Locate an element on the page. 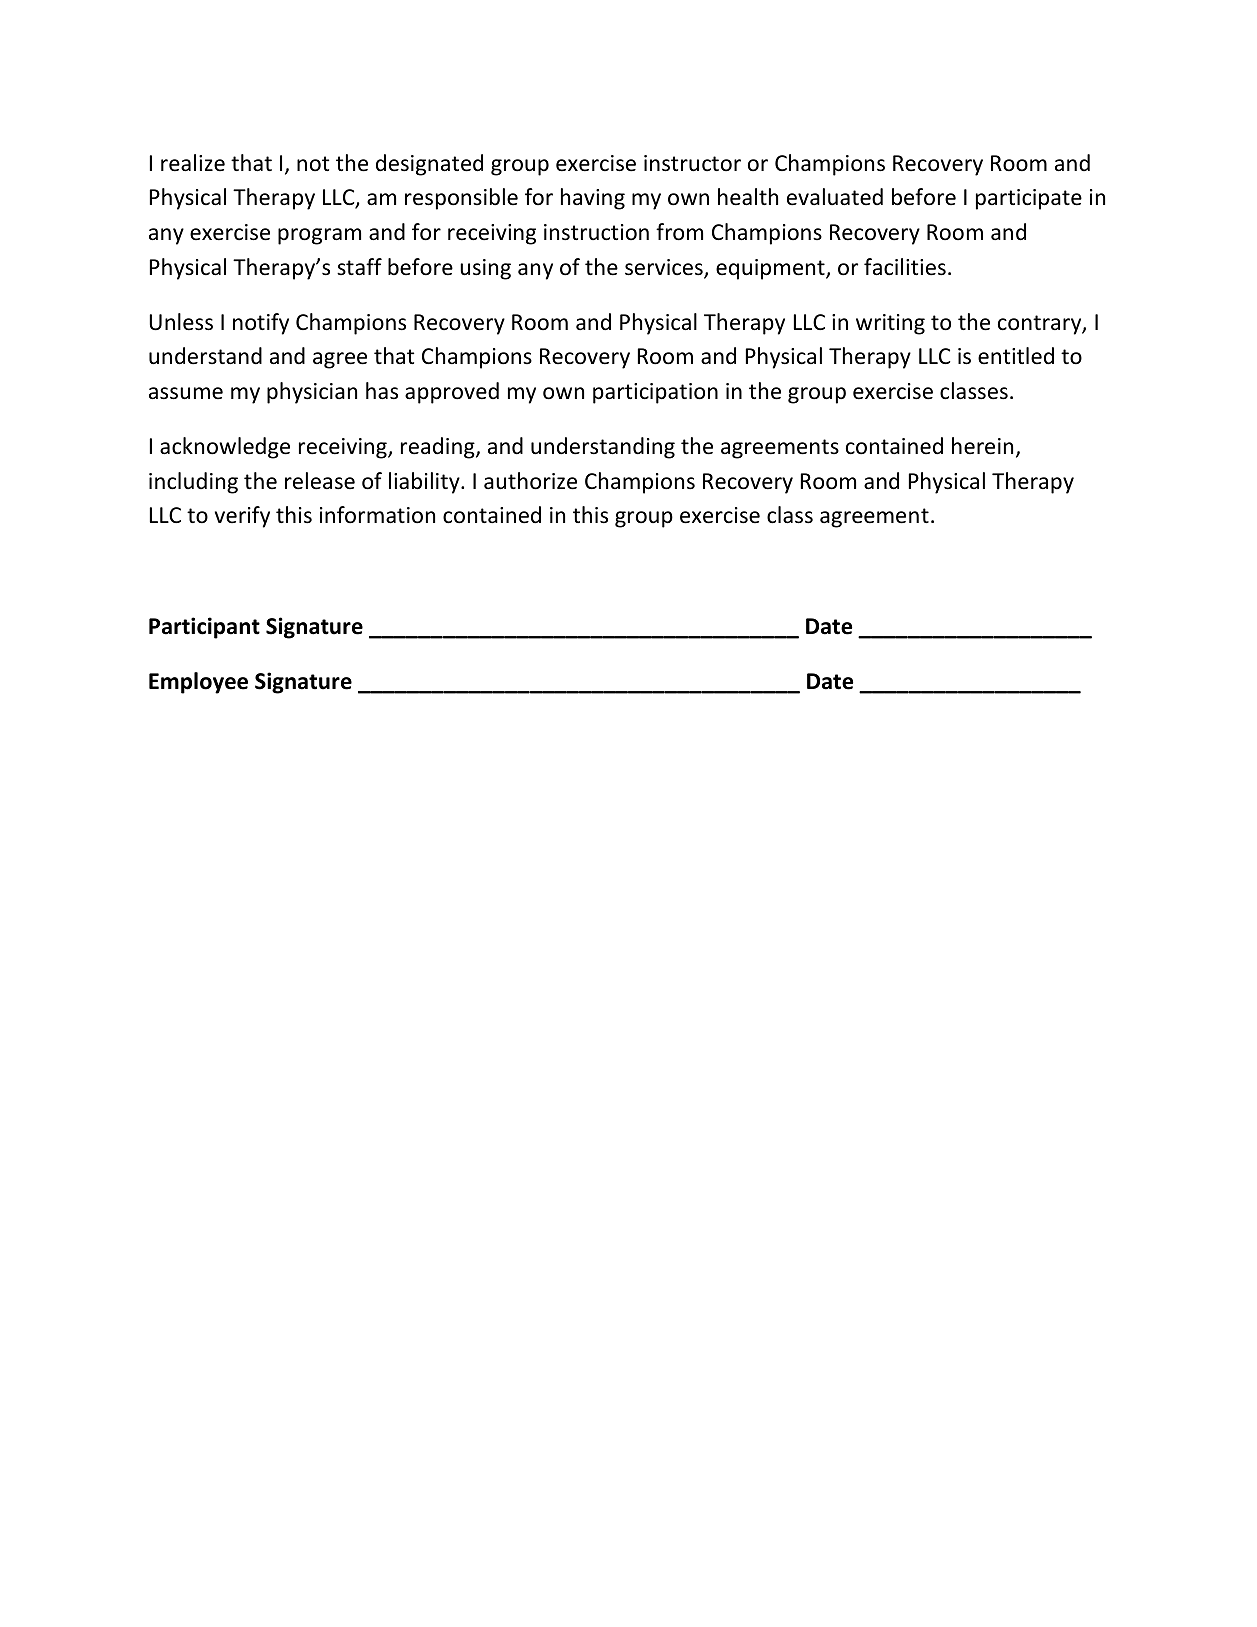 This document has height=1627, width=1257. notify is located at coordinates (261, 324).
